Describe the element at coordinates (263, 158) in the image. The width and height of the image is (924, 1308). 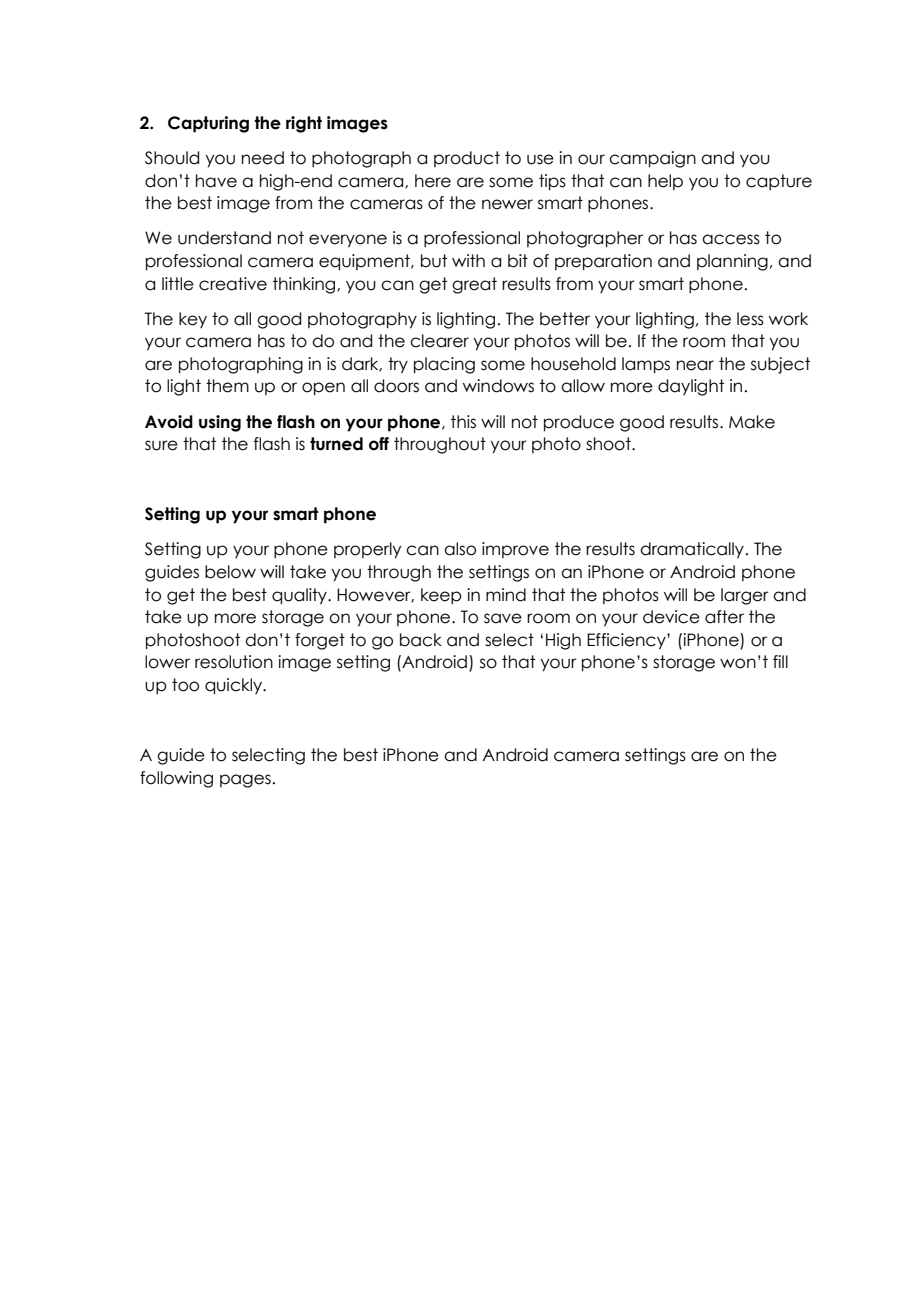
I see `need` at that location.
